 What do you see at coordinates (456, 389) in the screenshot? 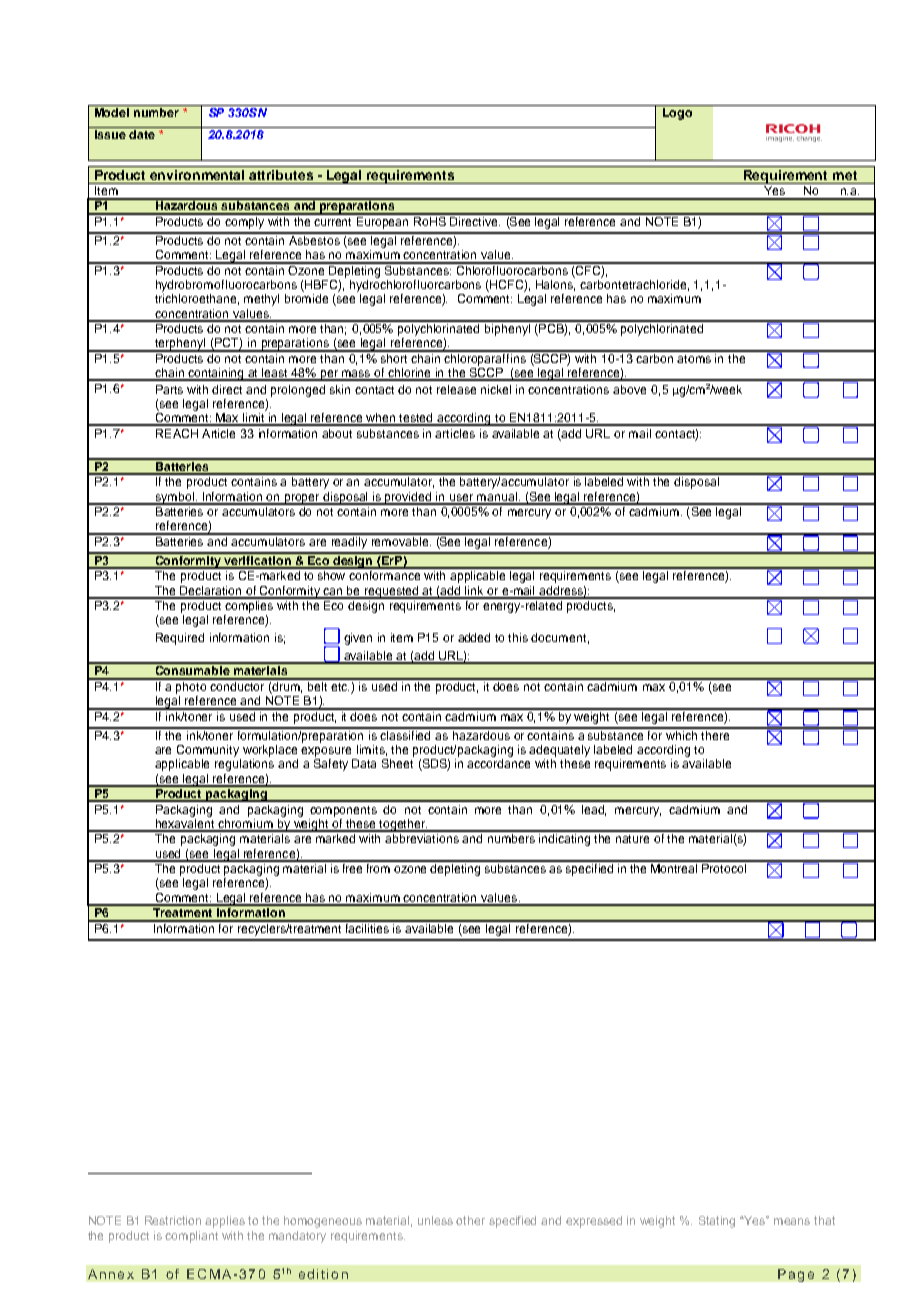
I see `release` at bounding box center [456, 389].
